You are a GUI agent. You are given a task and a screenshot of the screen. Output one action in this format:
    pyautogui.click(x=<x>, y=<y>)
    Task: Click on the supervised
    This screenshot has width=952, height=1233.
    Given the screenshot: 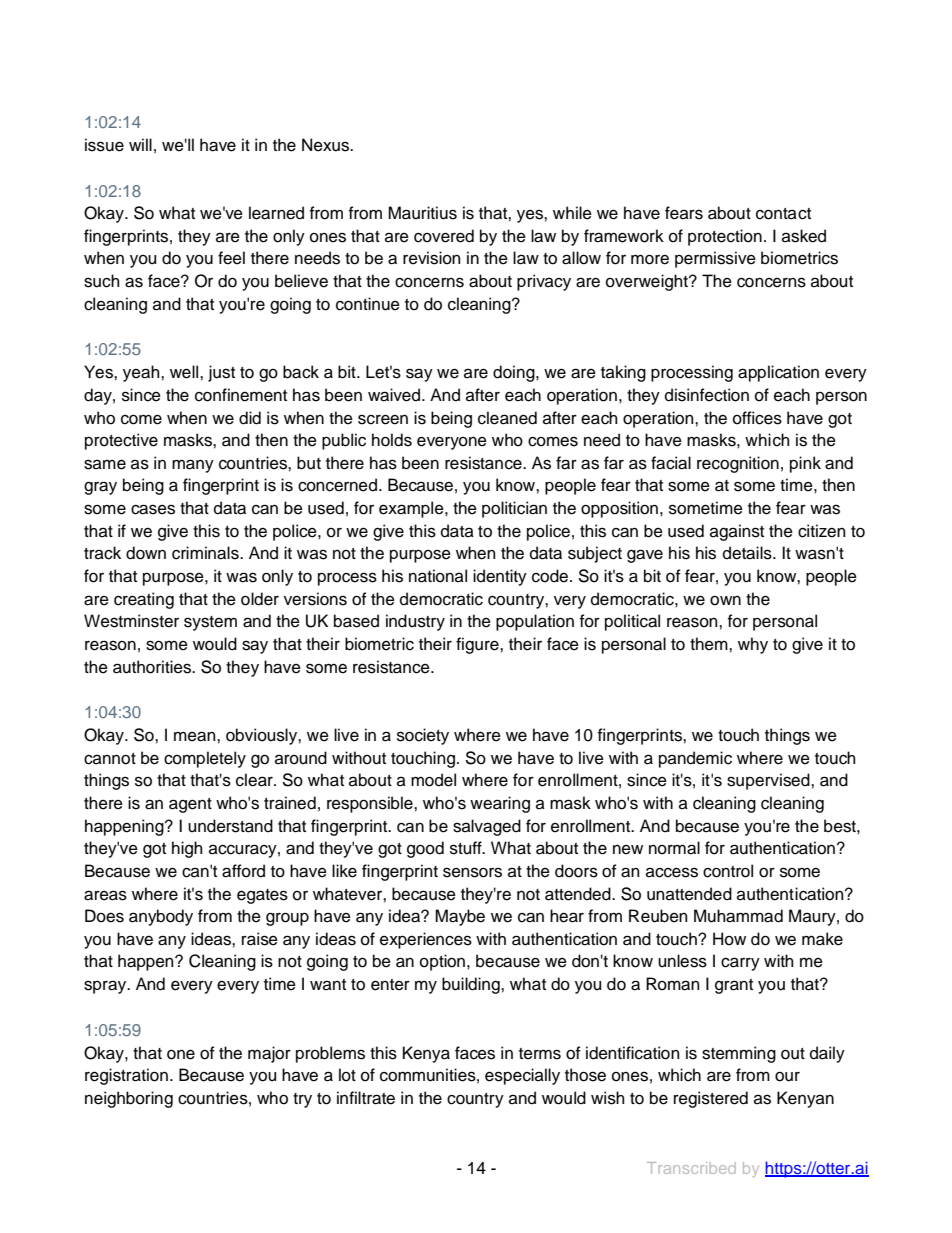 What is the action you would take?
    pyautogui.click(x=769, y=781)
